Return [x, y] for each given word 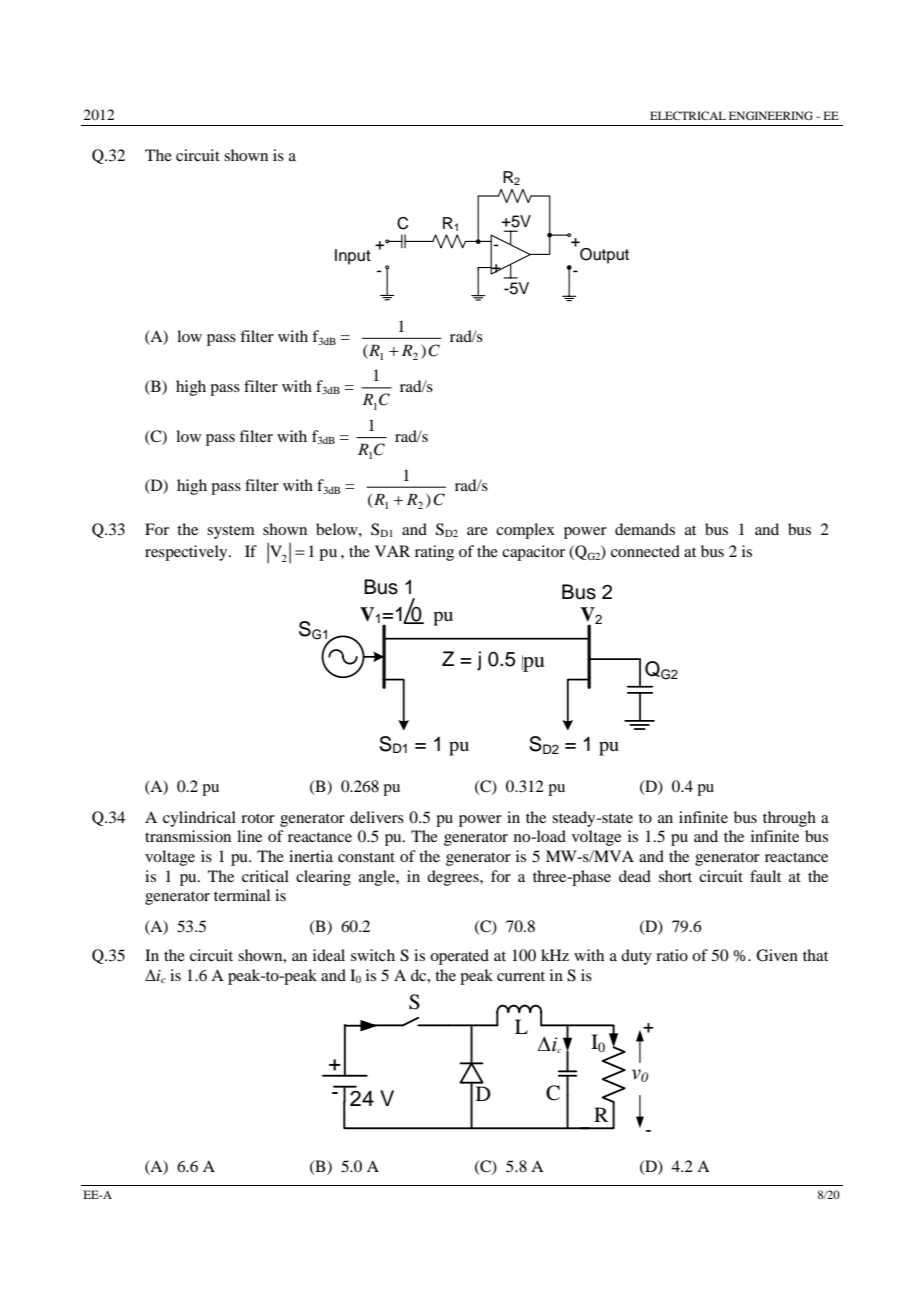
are [477, 531]
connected [645, 551]
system [231, 532]
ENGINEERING [771, 115]
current [521, 976]
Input [353, 257]
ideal [329, 955]
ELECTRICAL [688, 115]
